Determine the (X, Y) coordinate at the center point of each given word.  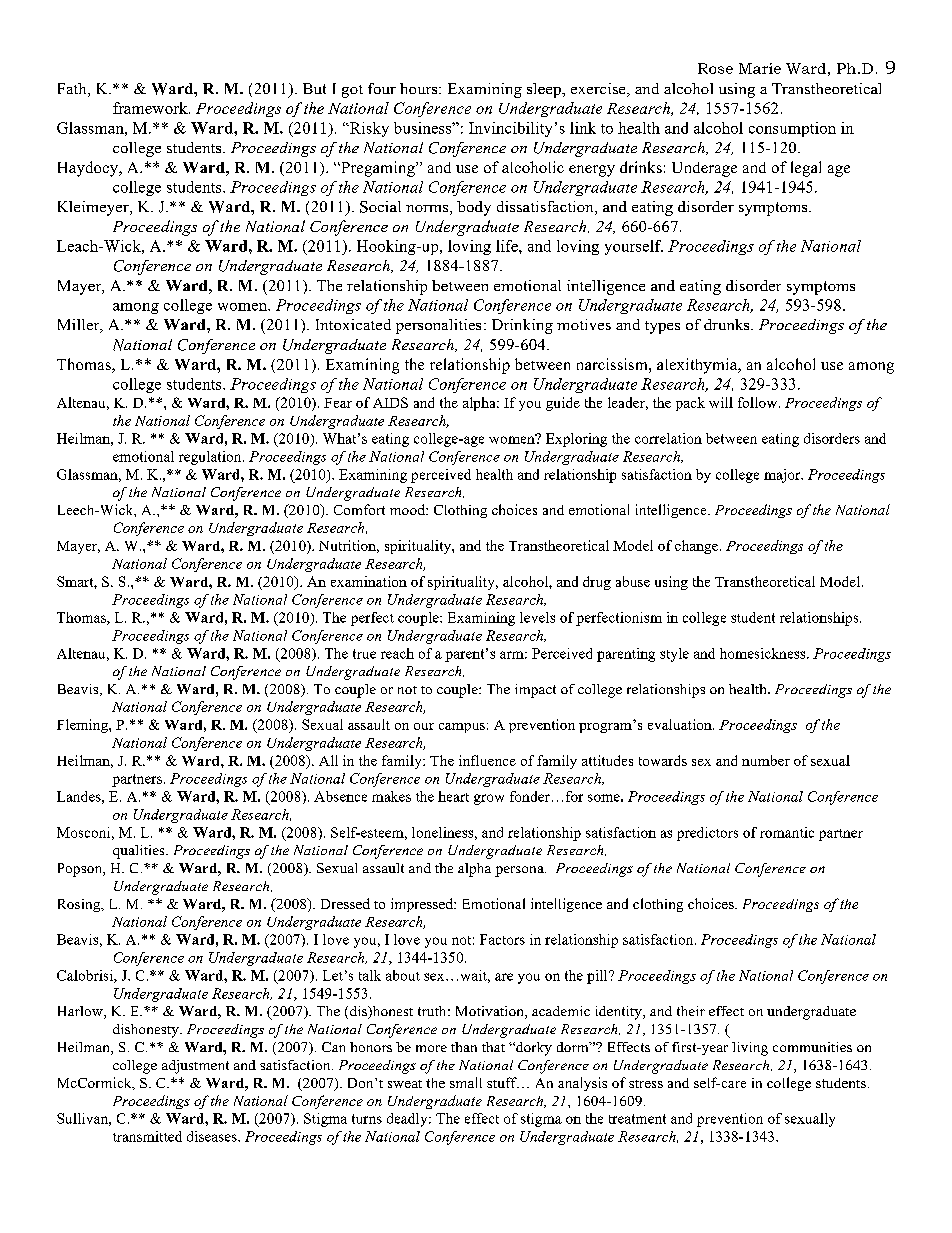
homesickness (764, 653)
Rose (715, 68)
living (750, 1049)
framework (151, 108)
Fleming (83, 726)
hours (420, 88)
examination (369, 581)
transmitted (147, 1136)
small (466, 1082)
